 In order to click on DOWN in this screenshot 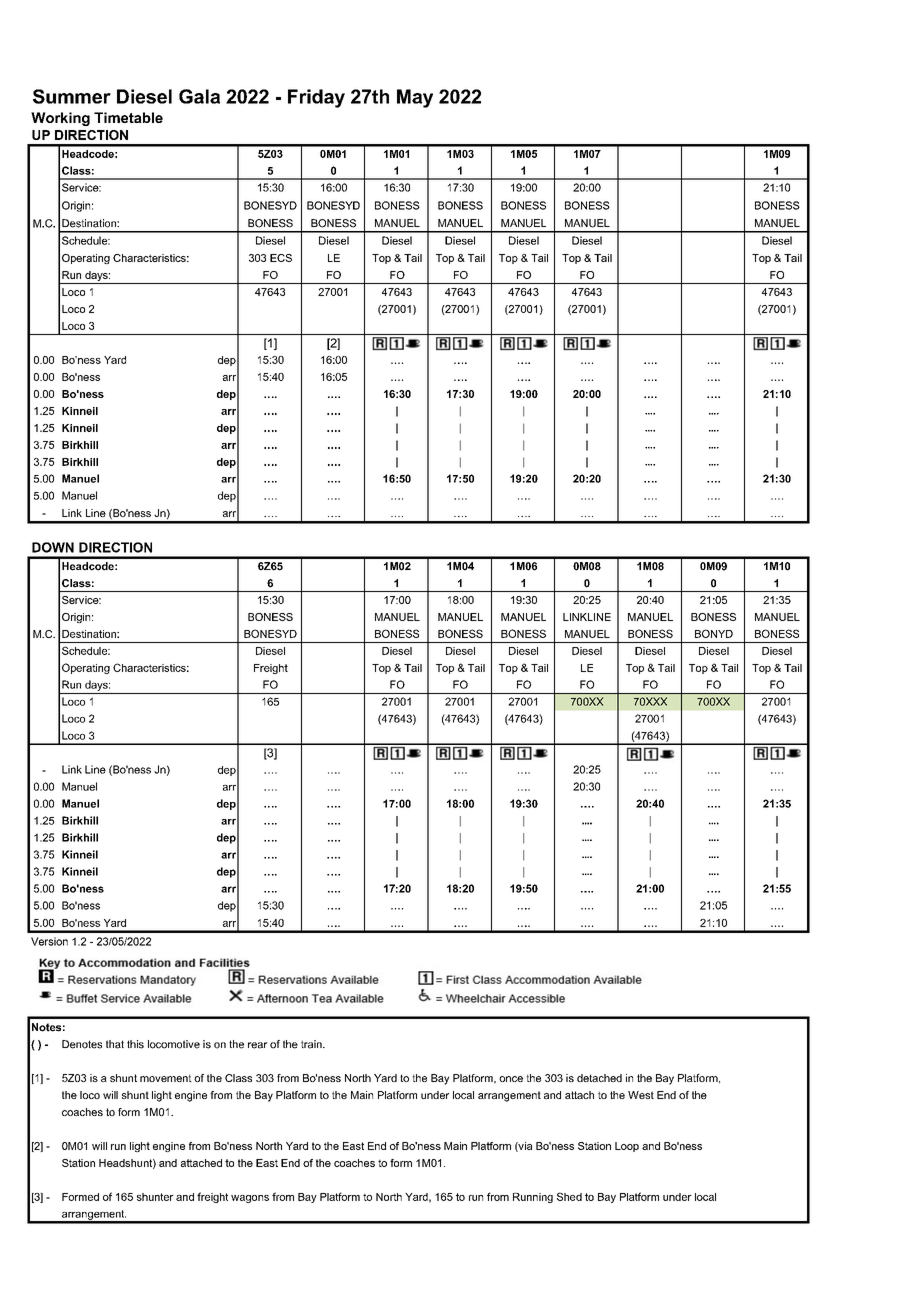, I will do `click(53, 547)`.
